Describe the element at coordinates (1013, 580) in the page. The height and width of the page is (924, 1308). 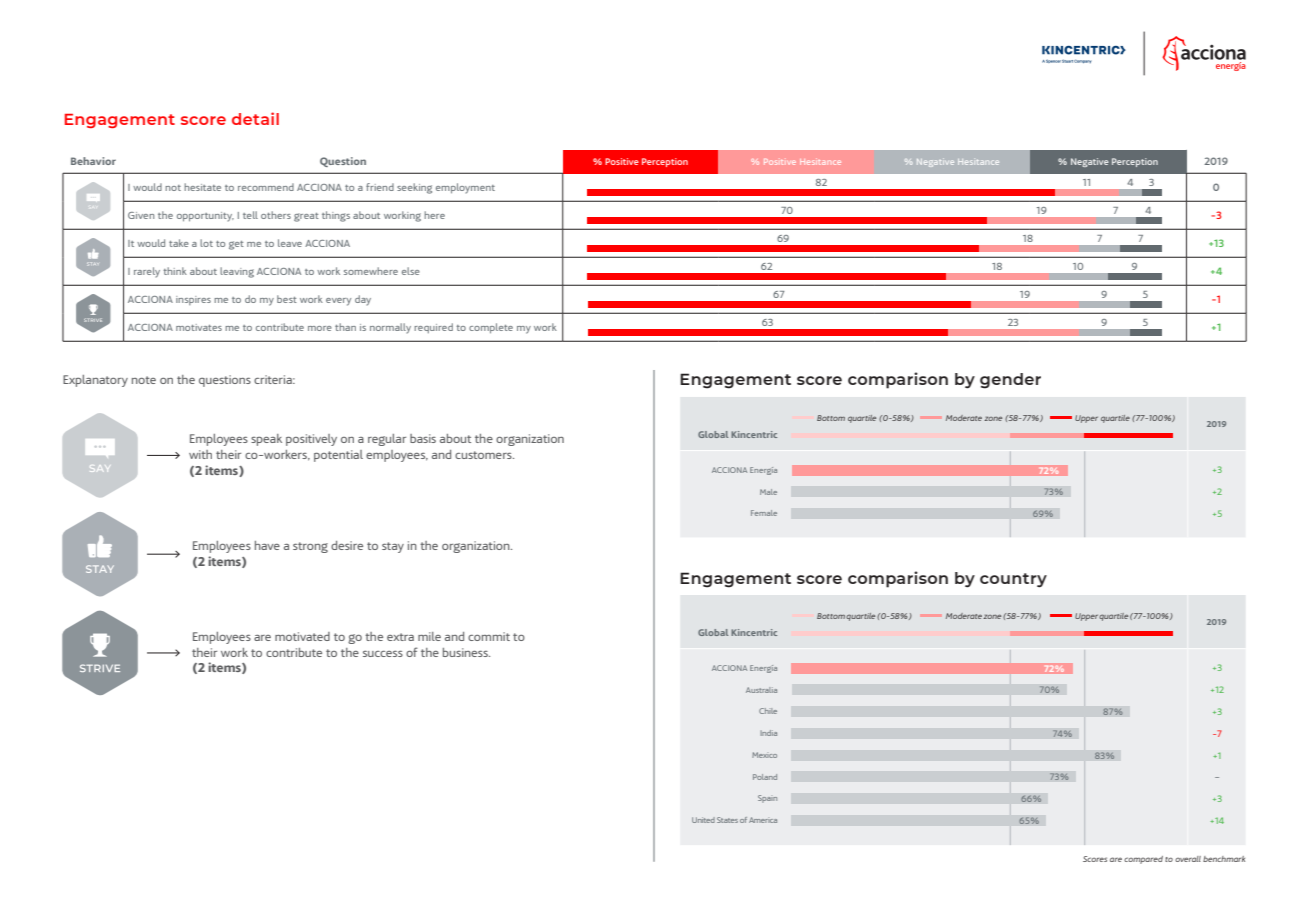
I see `country` at that location.
